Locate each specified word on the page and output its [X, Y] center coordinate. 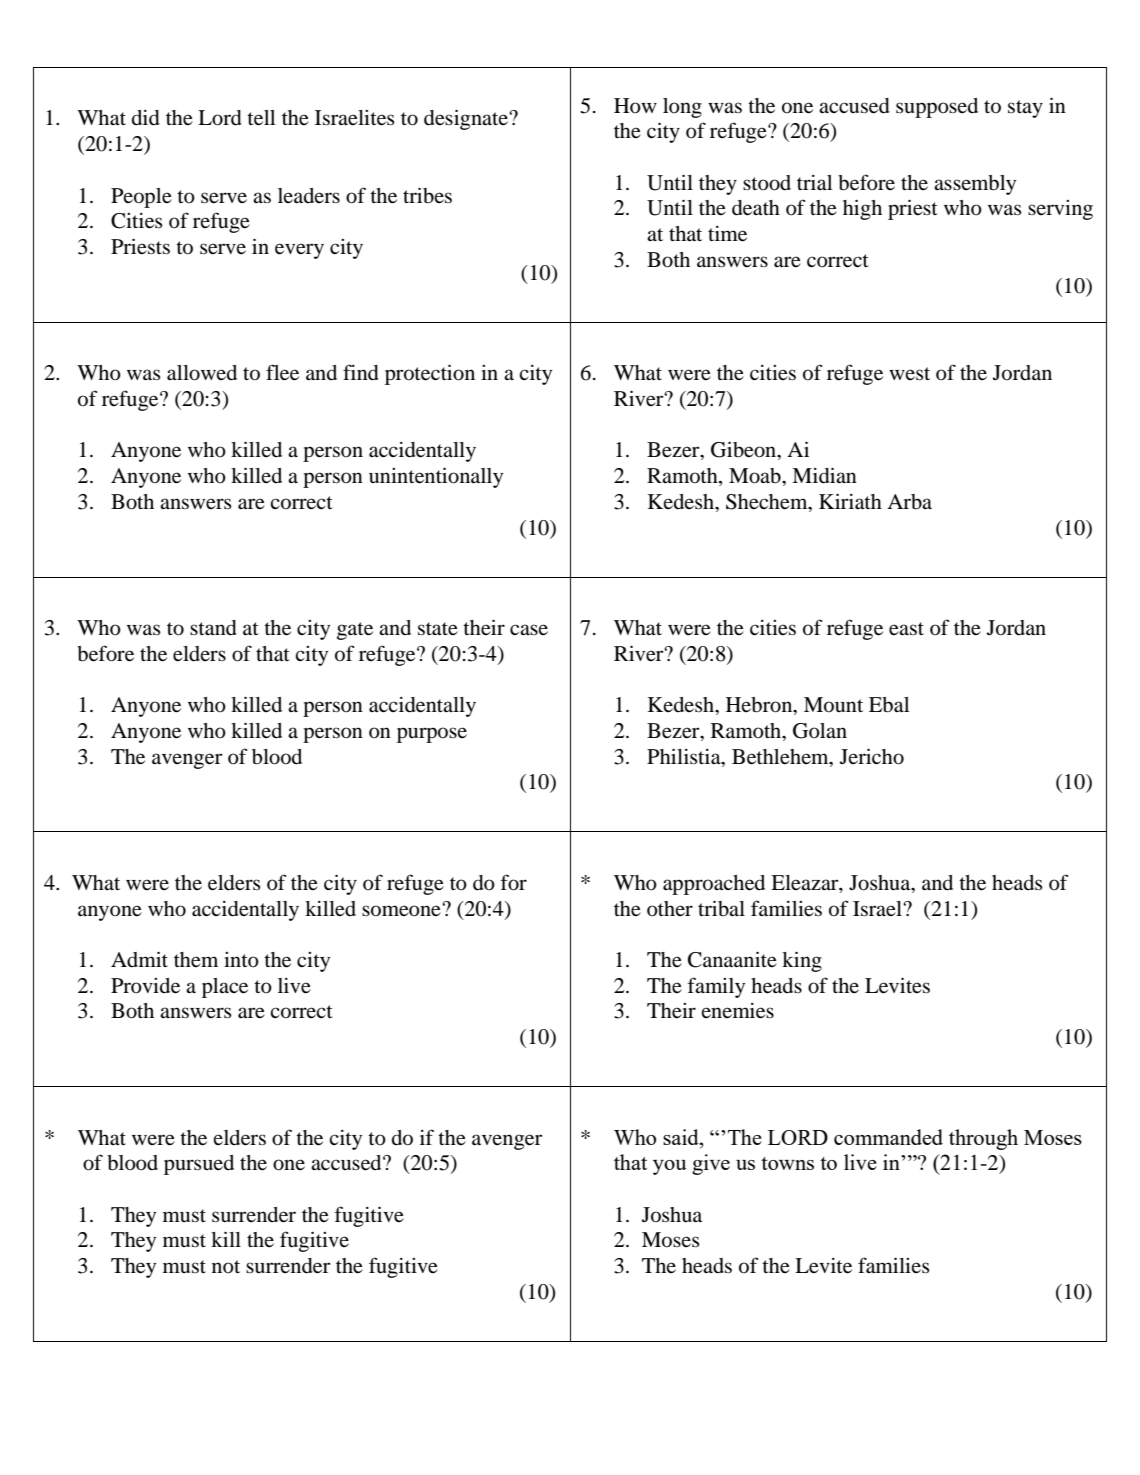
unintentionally [436, 477]
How [635, 106]
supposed [937, 108]
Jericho [872, 756]
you [670, 1167]
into [241, 960]
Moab [756, 476]
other [670, 909]
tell [261, 118]
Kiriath [850, 501]
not [226, 1267]
